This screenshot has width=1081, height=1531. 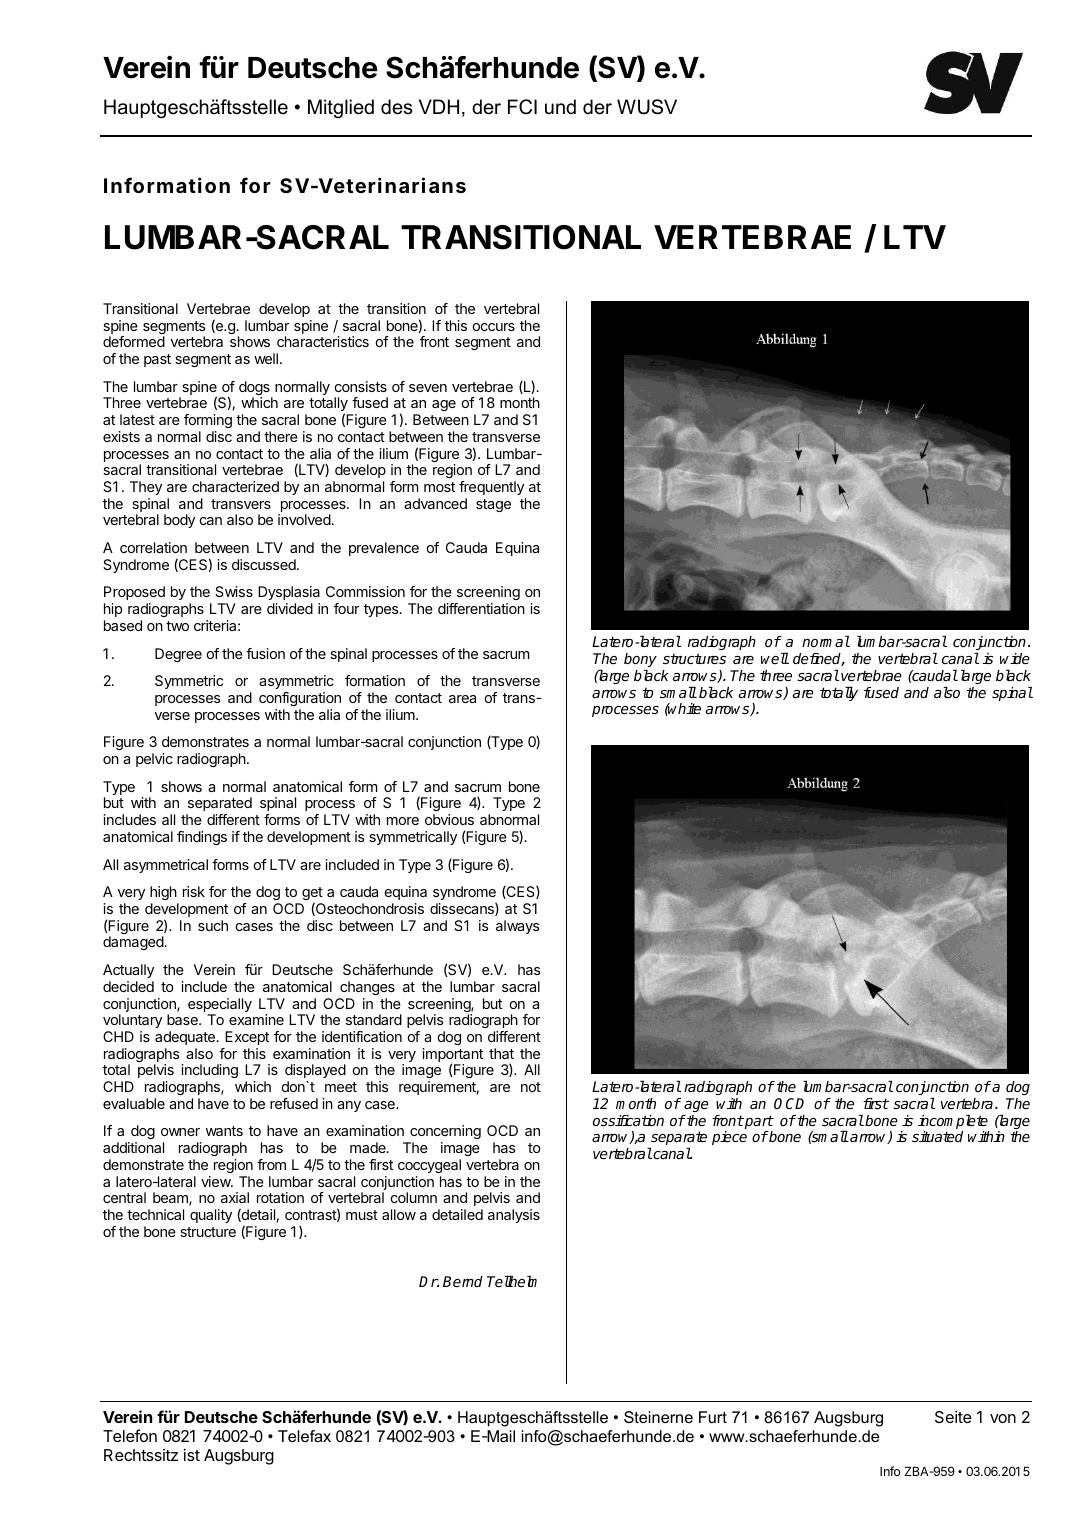 What do you see at coordinates (130, 1435) in the screenshot?
I see `Telefon` at bounding box center [130, 1435].
